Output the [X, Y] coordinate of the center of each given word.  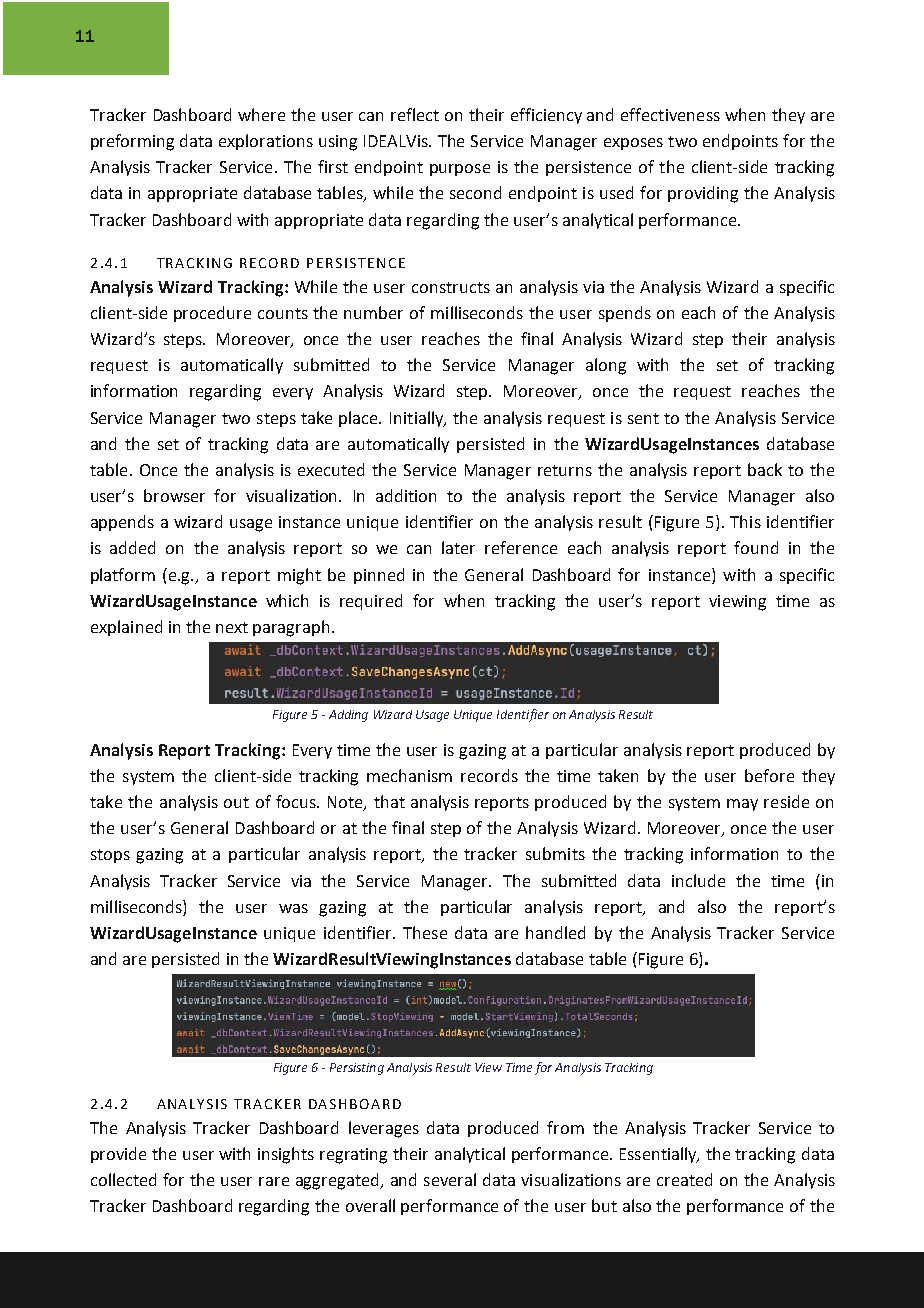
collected [123, 1179]
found [756, 547]
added [132, 547]
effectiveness [670, 114]
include [698, 880]
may [742, 805]
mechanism [409, 775]
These [425, 932]
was [293, 908]
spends [625, 314]
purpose [460, 170]
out [236, 802]
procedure [212, 314]
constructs [451, 287]
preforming [132, 142]
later [458, 547]
